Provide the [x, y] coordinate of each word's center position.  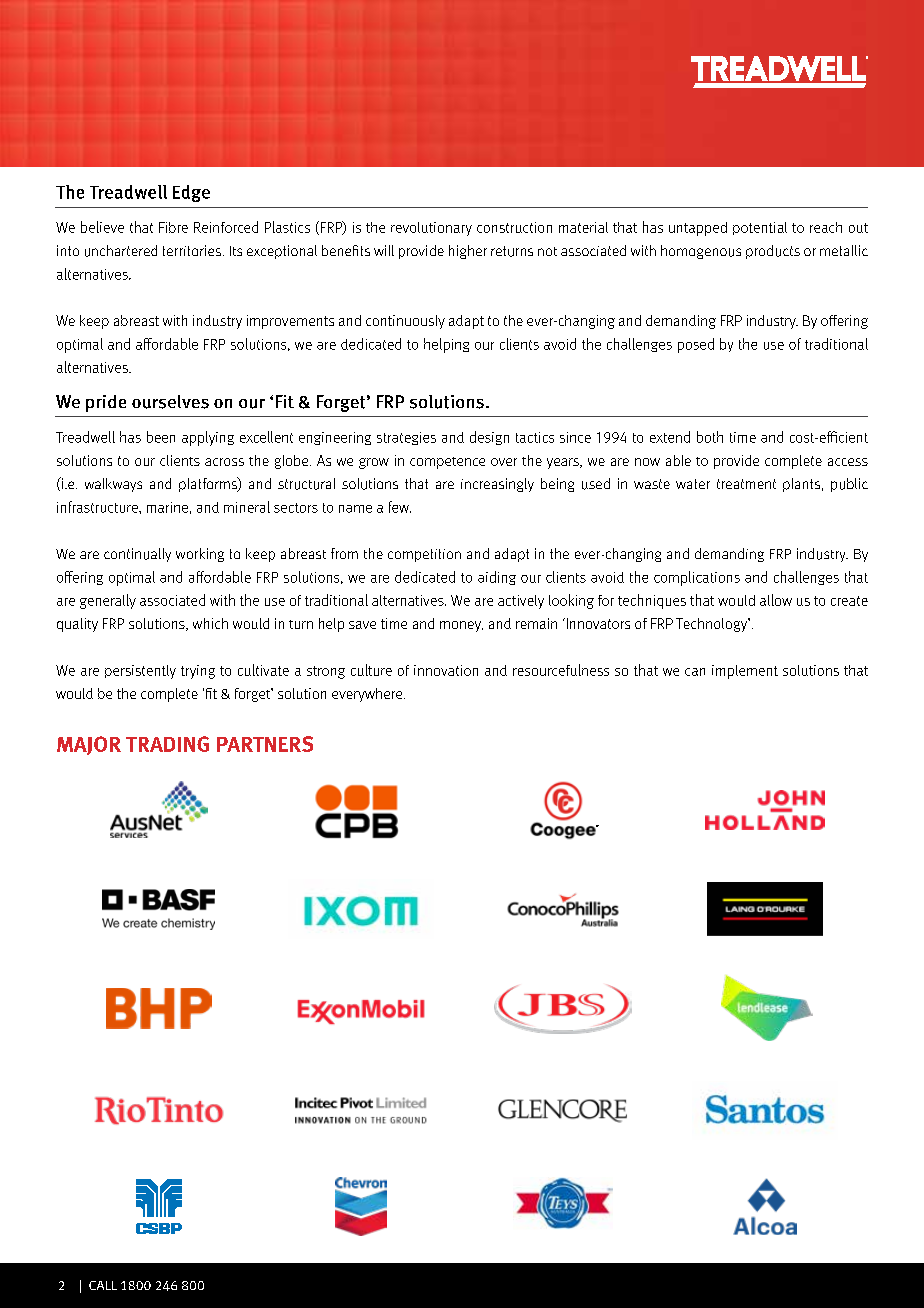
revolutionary [431, 229]
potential [760, 228]
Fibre [173, 227]
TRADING [167, 744]
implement [745, 672]
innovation [446, 670]
